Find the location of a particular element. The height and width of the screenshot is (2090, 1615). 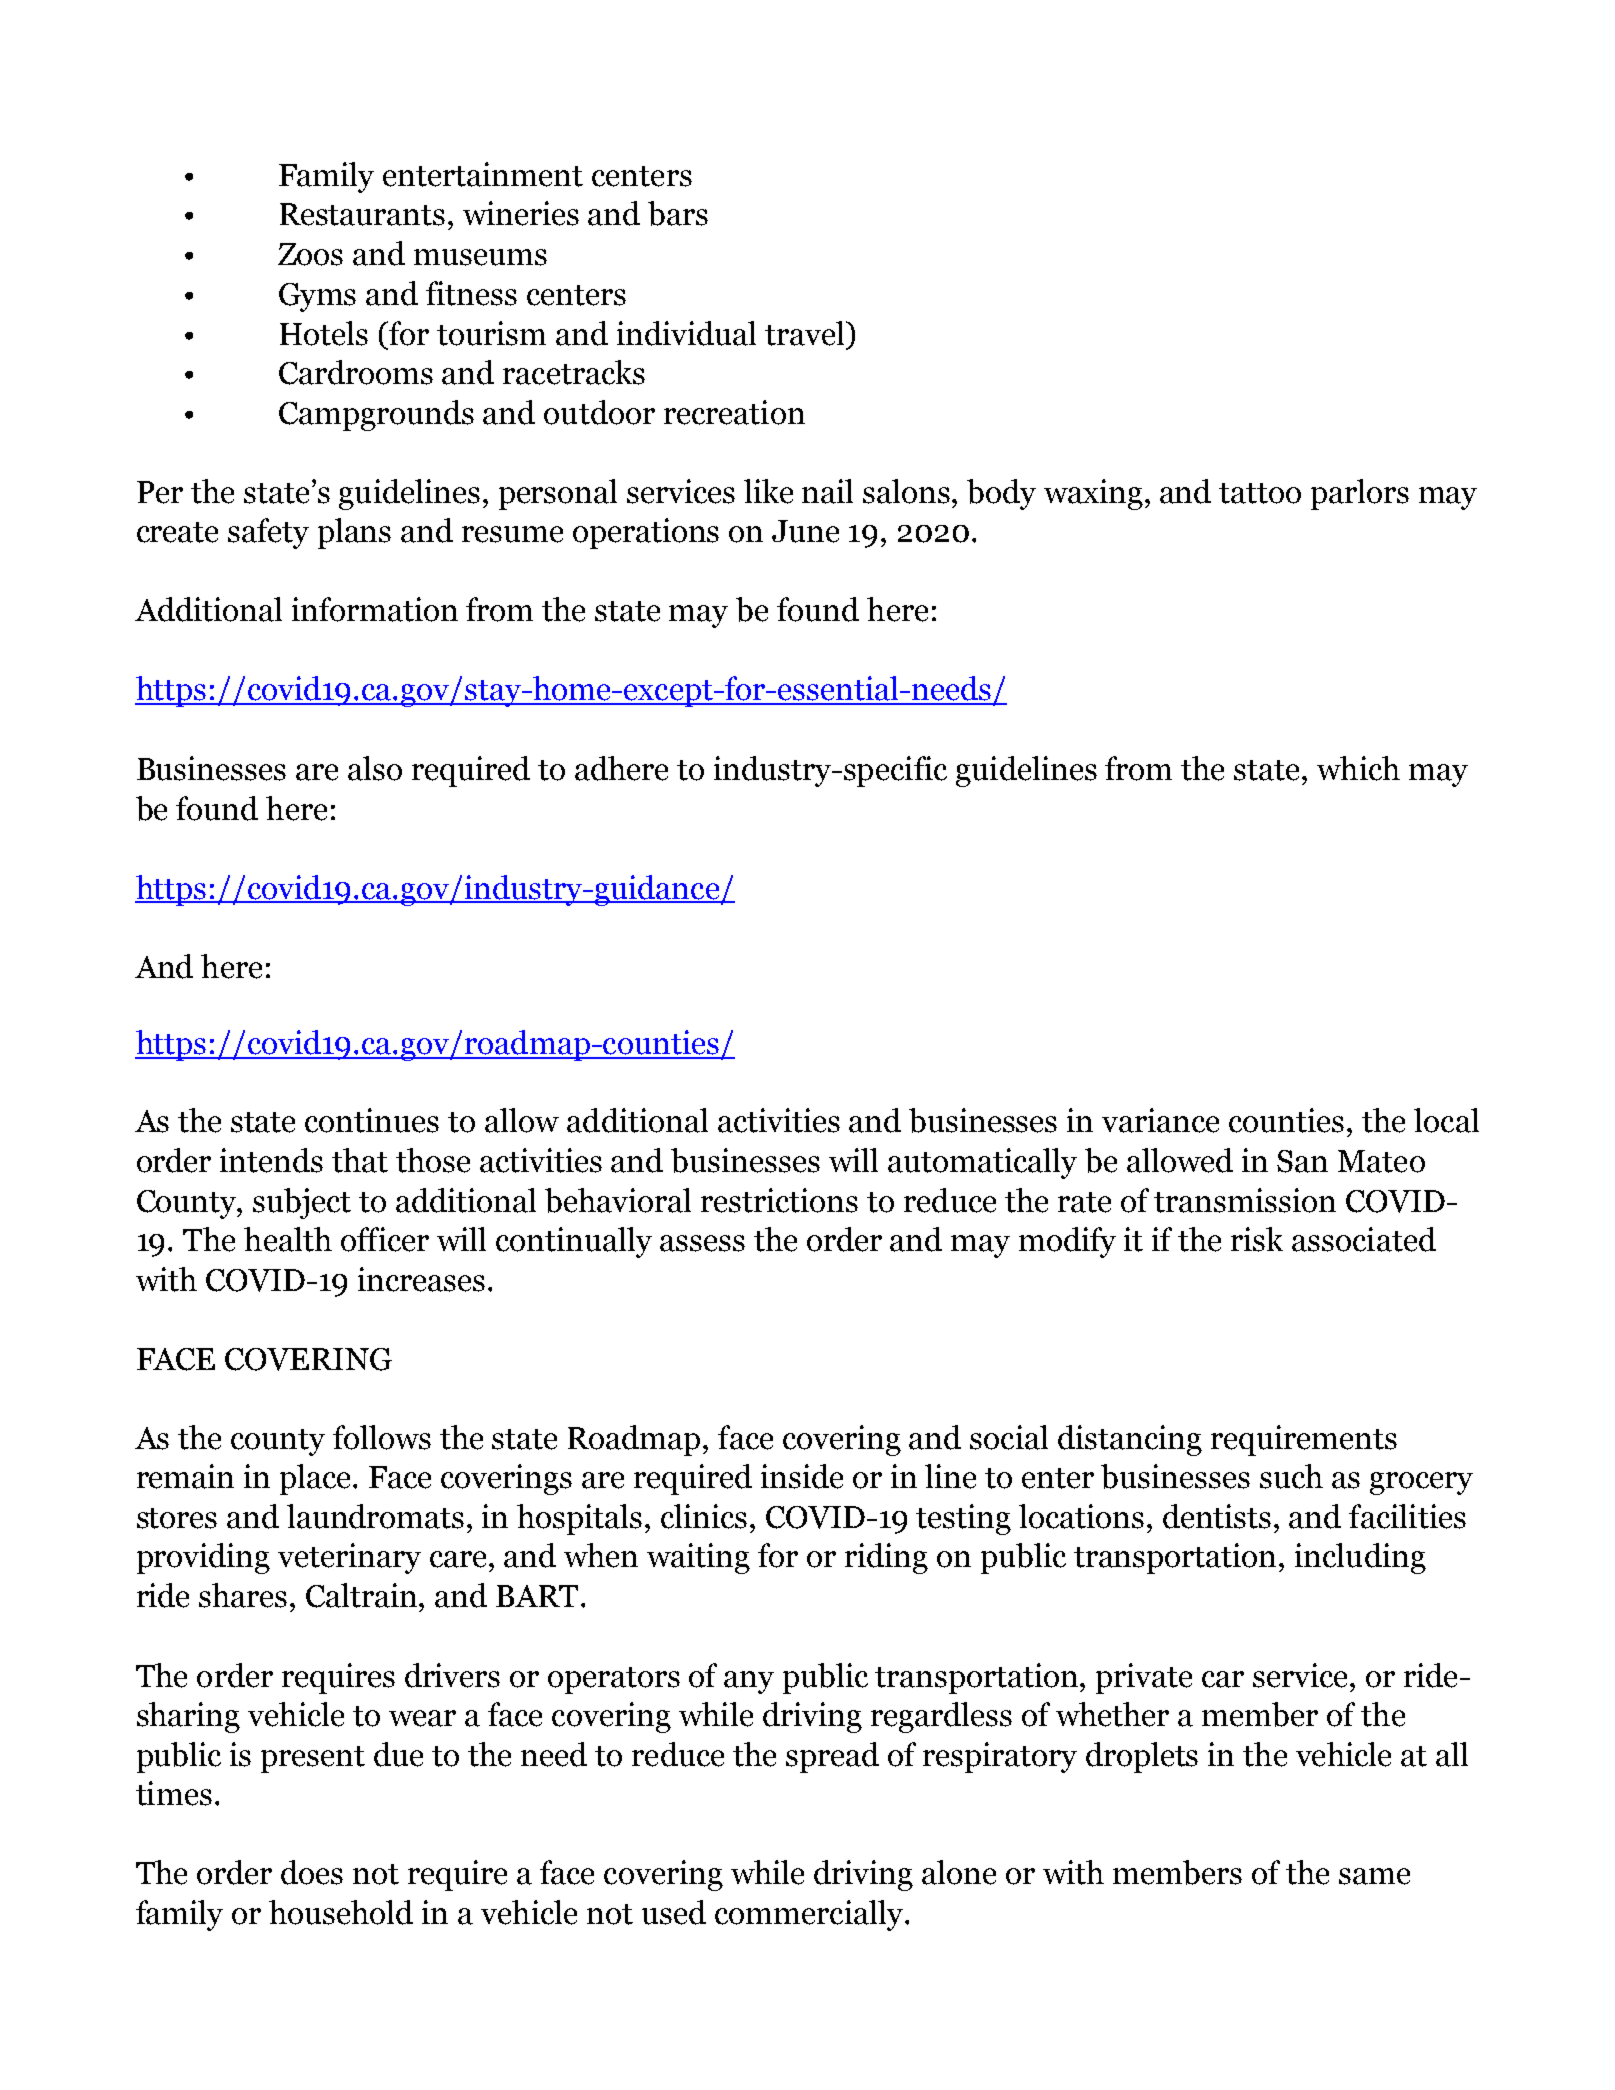

tattoo is located at coordinates (1260, 493).
